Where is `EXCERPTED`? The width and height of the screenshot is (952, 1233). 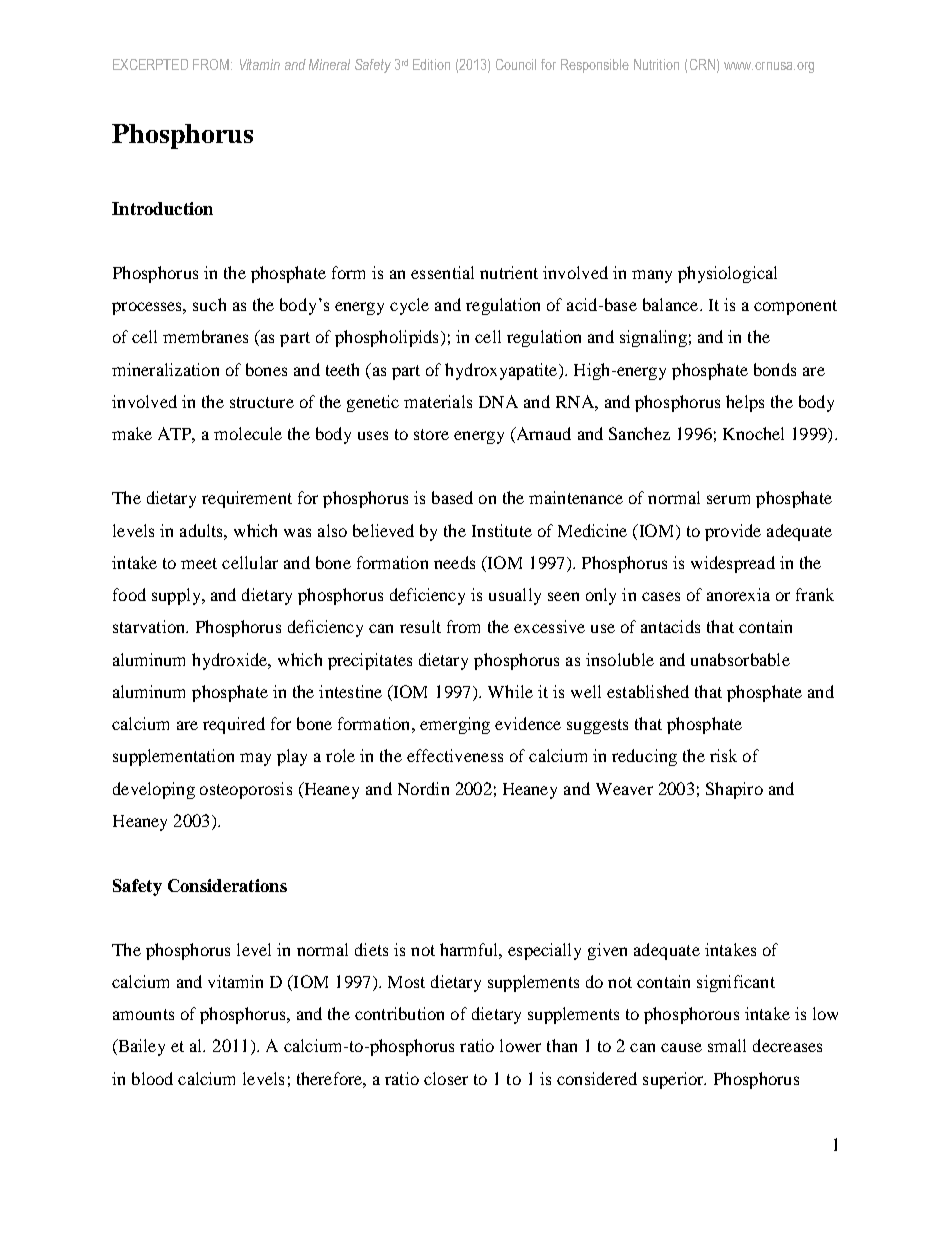 EXCERPTED is located at coordinates (150, 64).
